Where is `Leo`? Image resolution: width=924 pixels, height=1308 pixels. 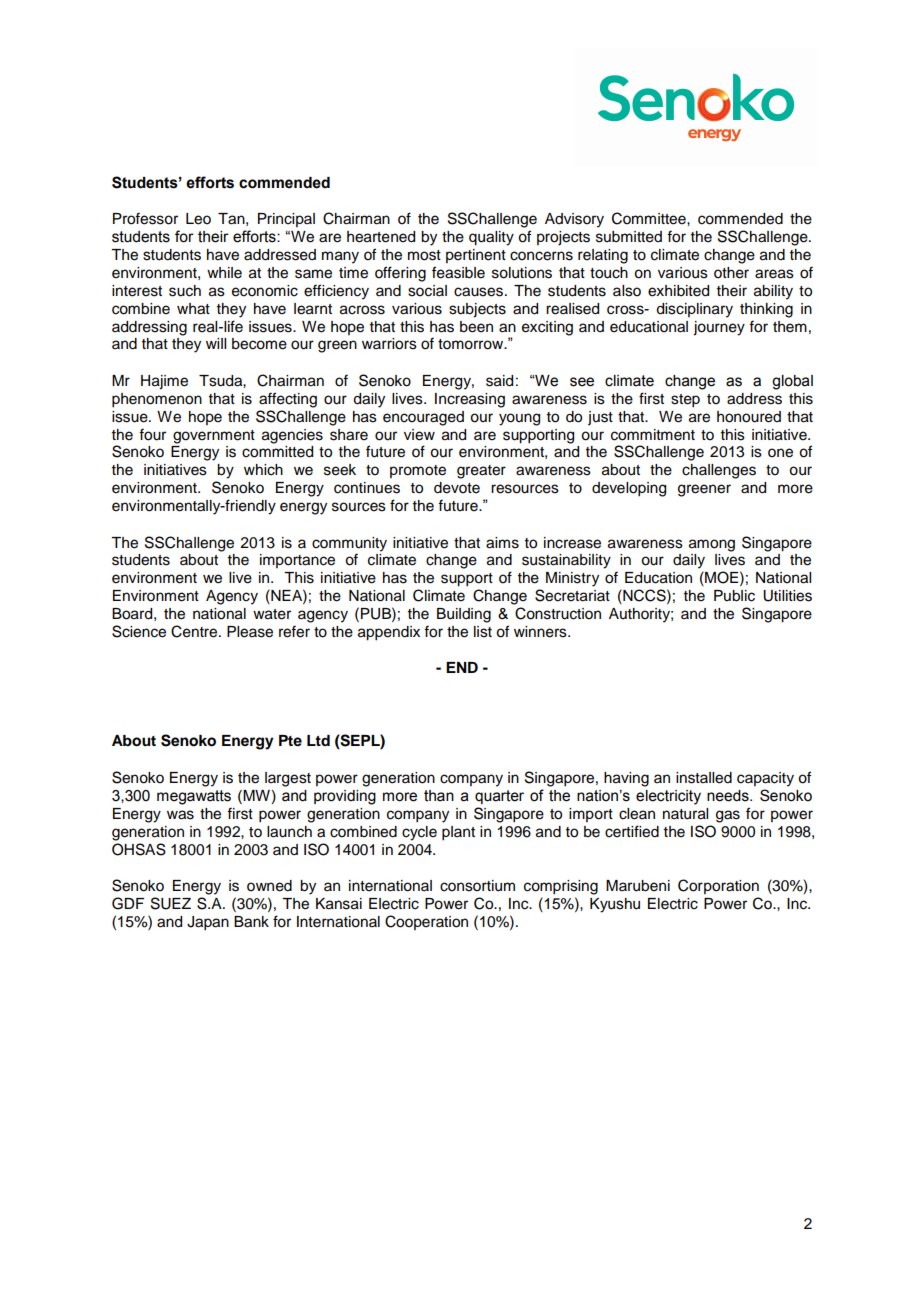 Leo is located at coordinates (198, 219).
